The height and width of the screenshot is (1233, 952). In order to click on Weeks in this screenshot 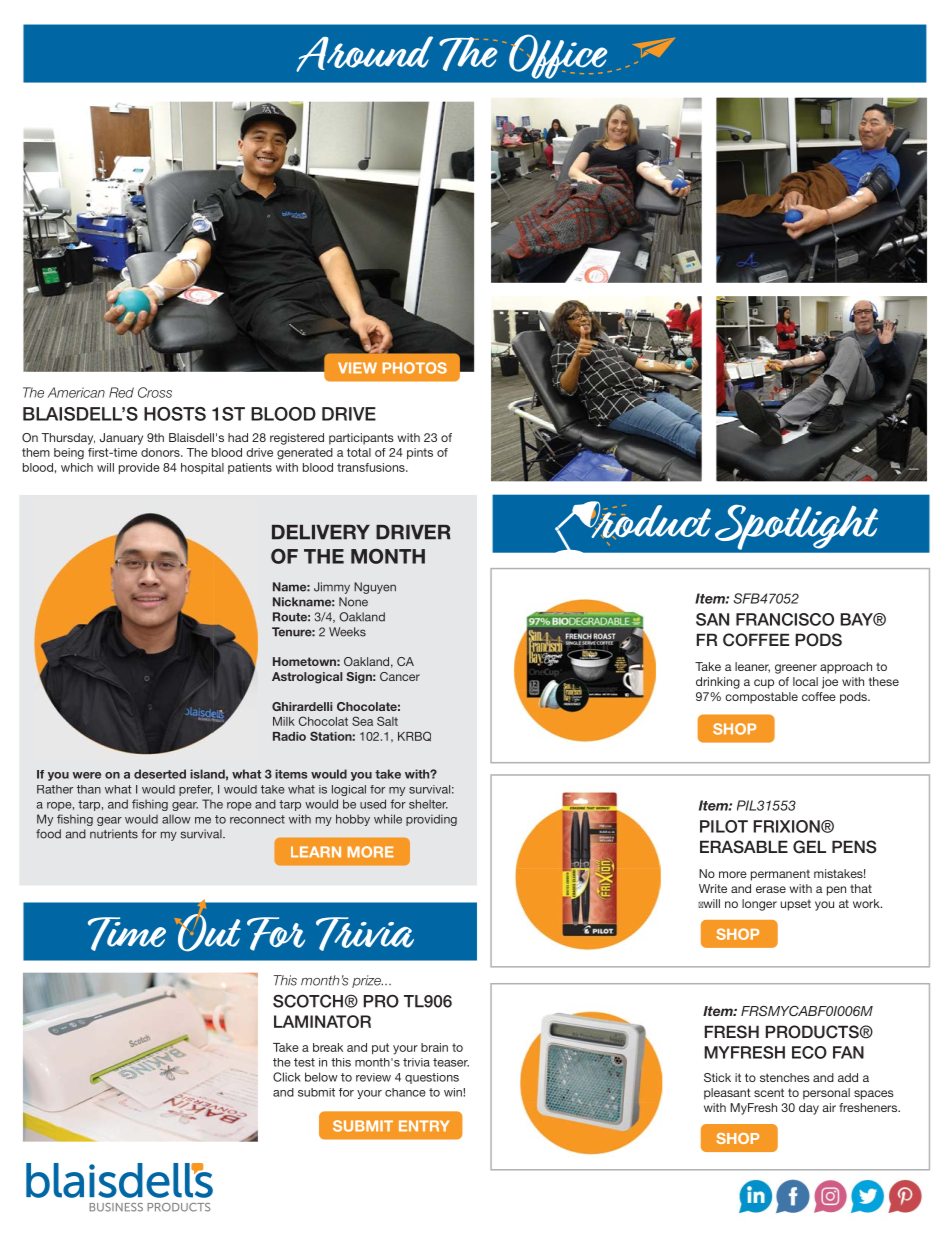, I will do `click(347, 632)`.
